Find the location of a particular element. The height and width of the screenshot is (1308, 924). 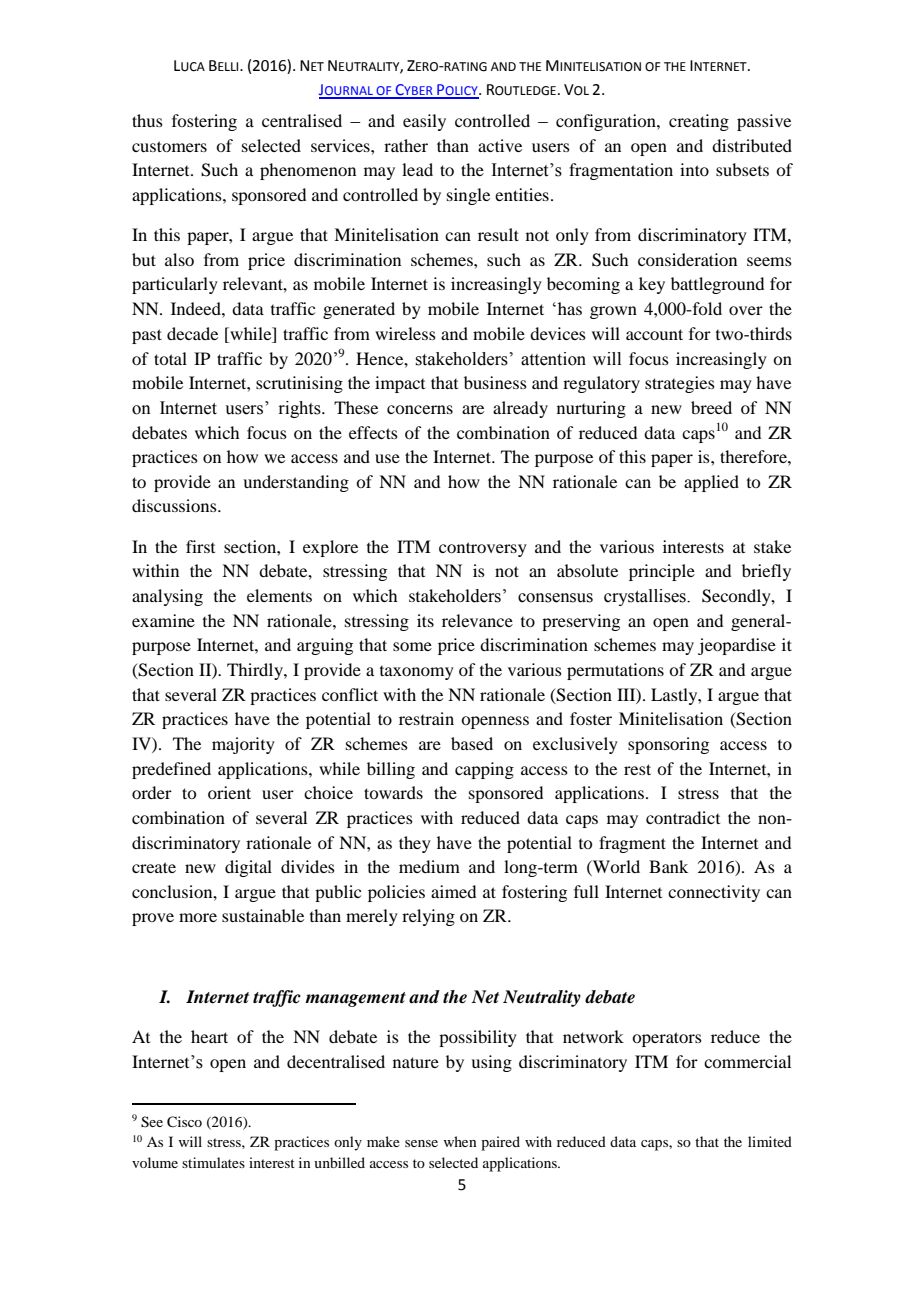

orient is located at coordinates (229, 792).
